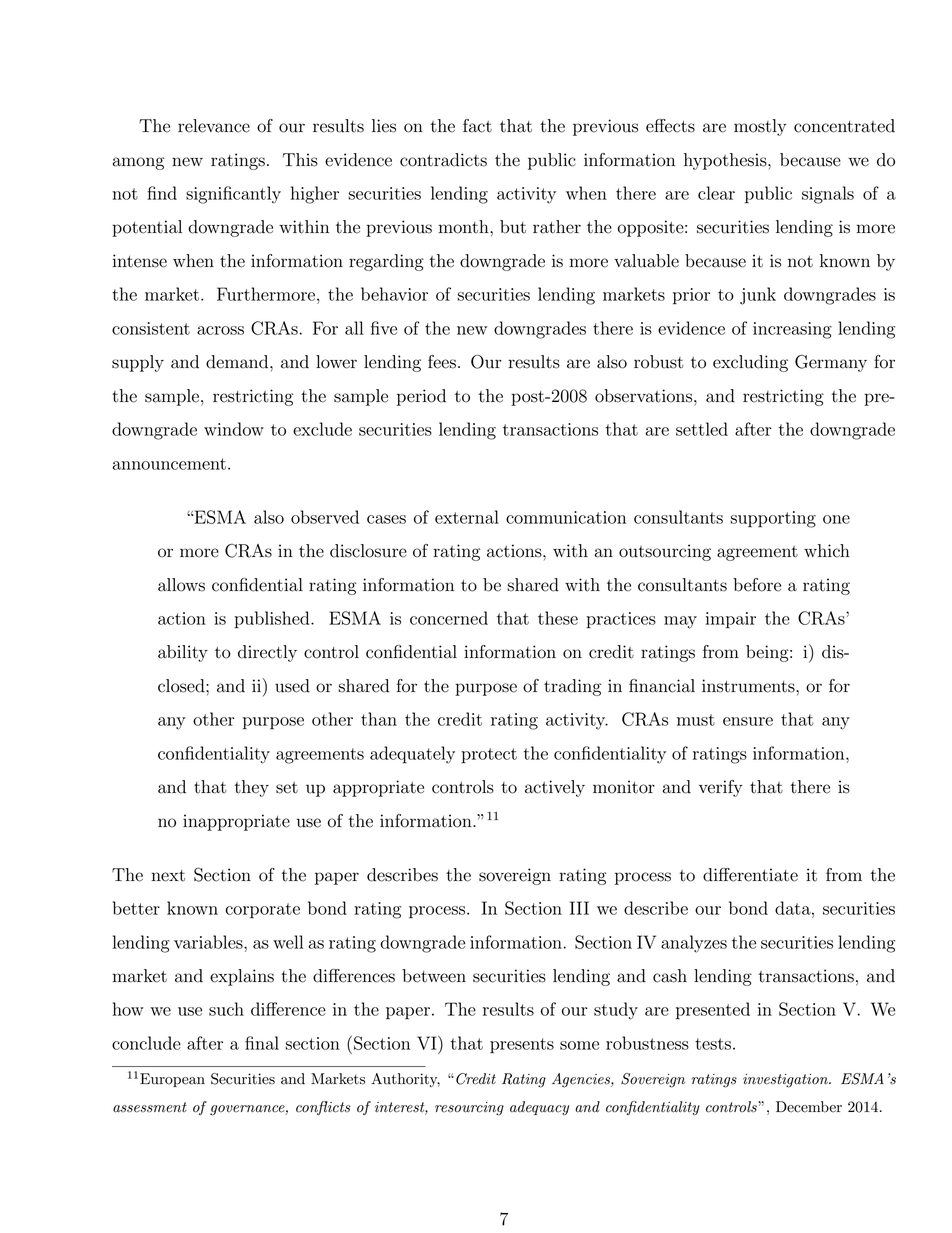  I want to click on final, so click(262, 1043).
